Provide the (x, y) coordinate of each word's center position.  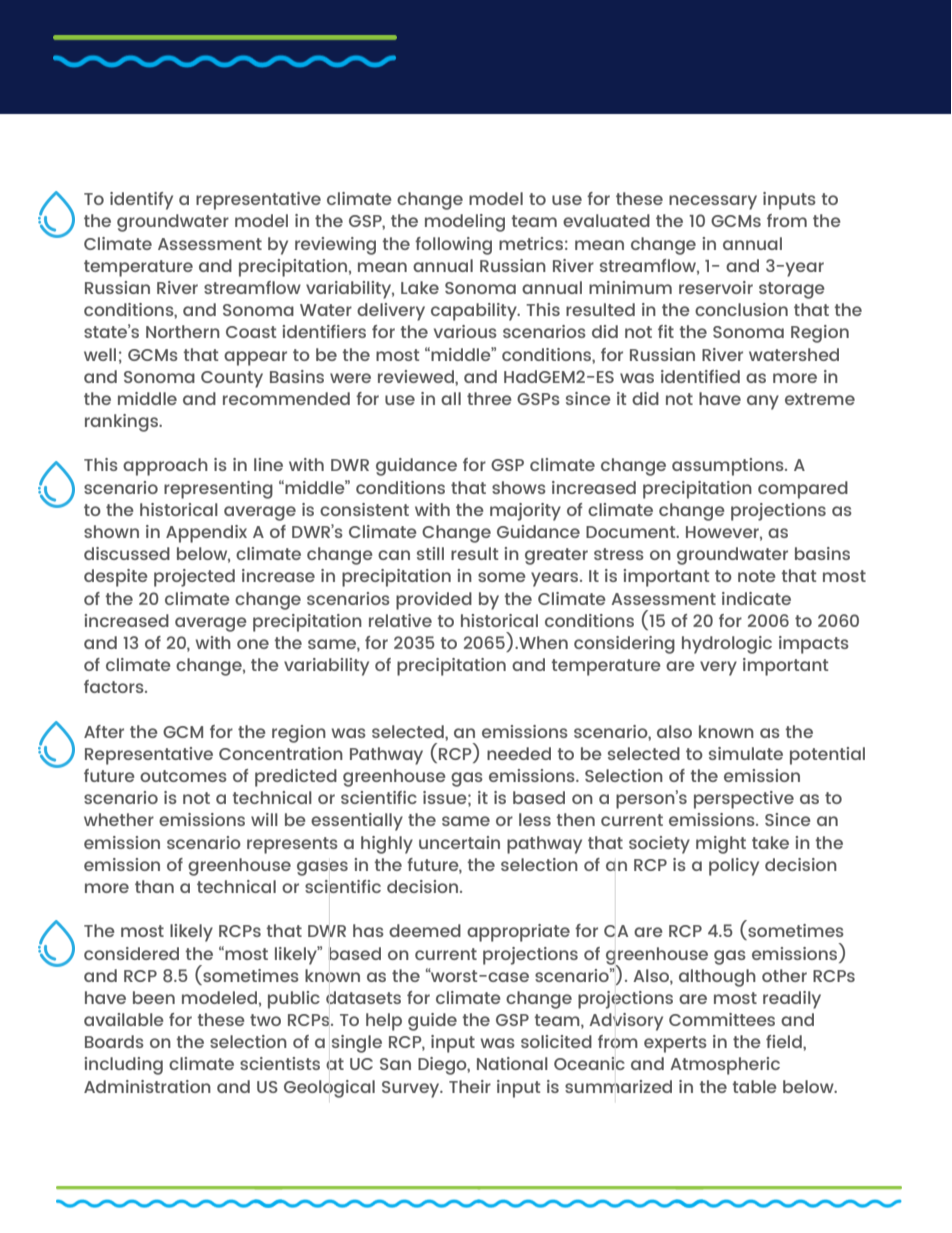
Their (470, 1086)
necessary (713, 202)
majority (525, 512)
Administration (147, 1086)
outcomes (183, 776)
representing (218, 490)
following (453, 246)
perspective (744, 800)
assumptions (729, 467)
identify (141, 201)
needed (519, 753)
